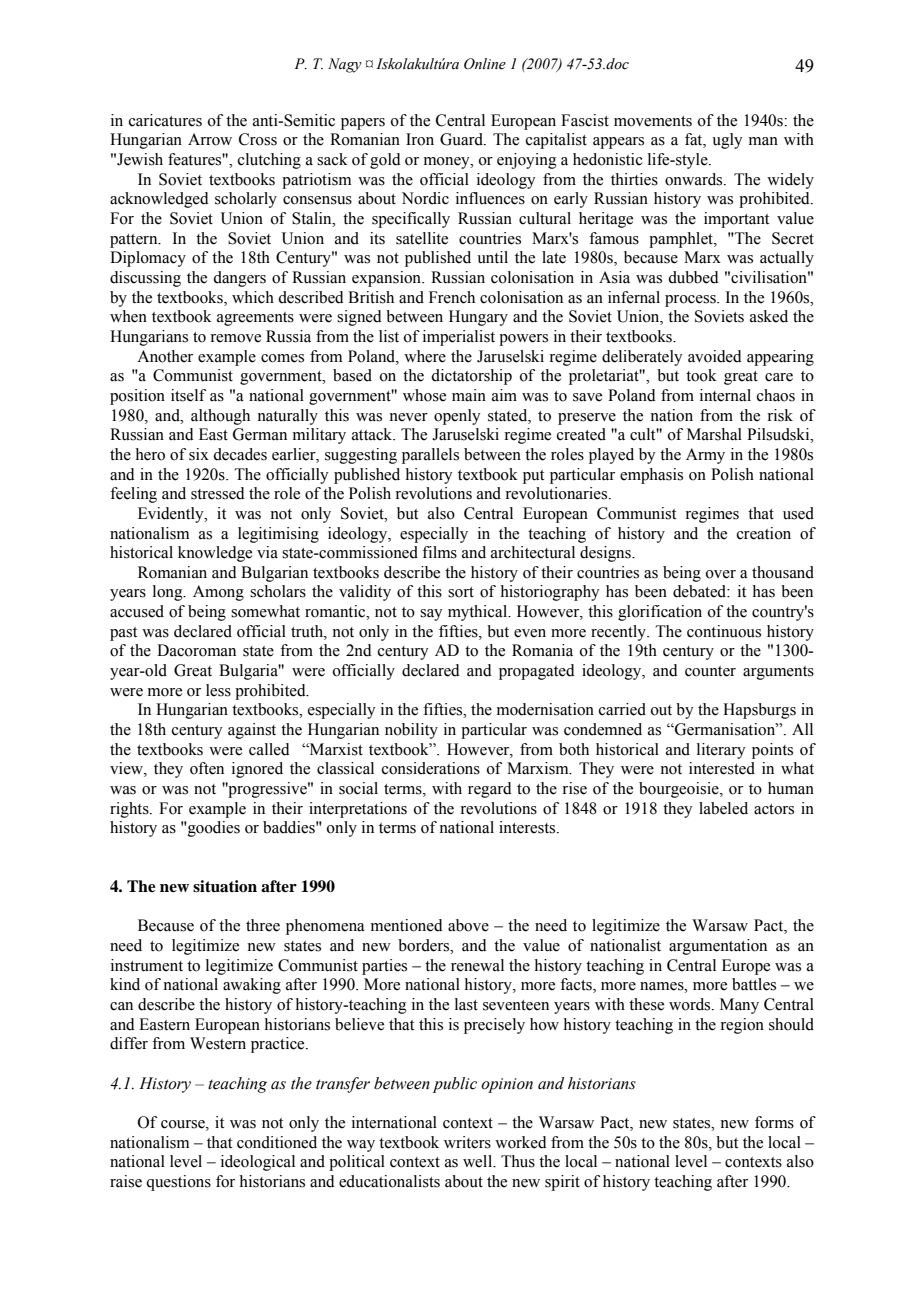  I want to click on ugly, so click(727, 141).
